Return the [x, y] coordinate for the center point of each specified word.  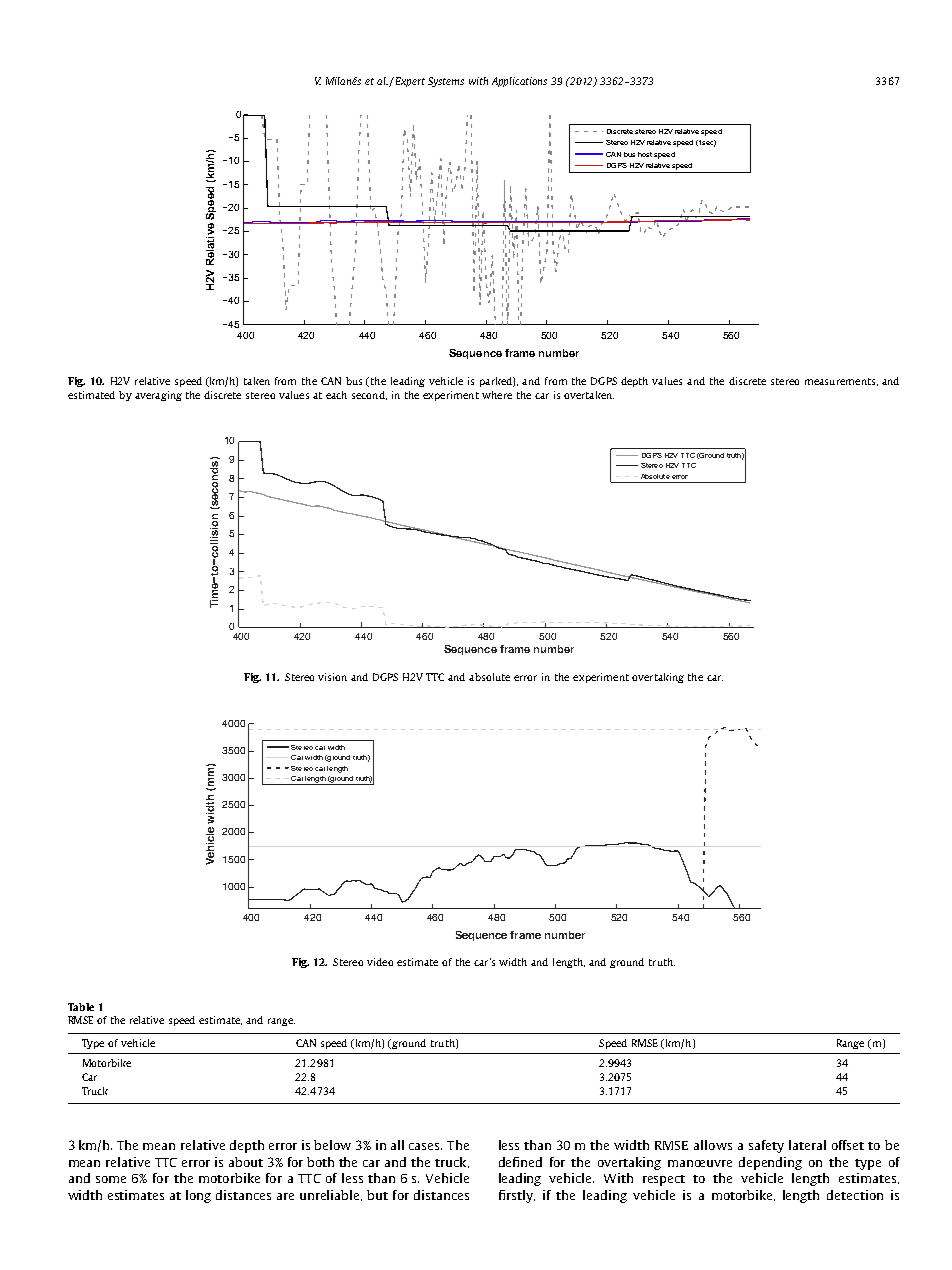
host [645, 154]
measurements [840, 381]
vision [332, 677]
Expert [409, 82]
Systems [446, 82]
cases [425, 1146]
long [198, 1196]
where [497, 395]
